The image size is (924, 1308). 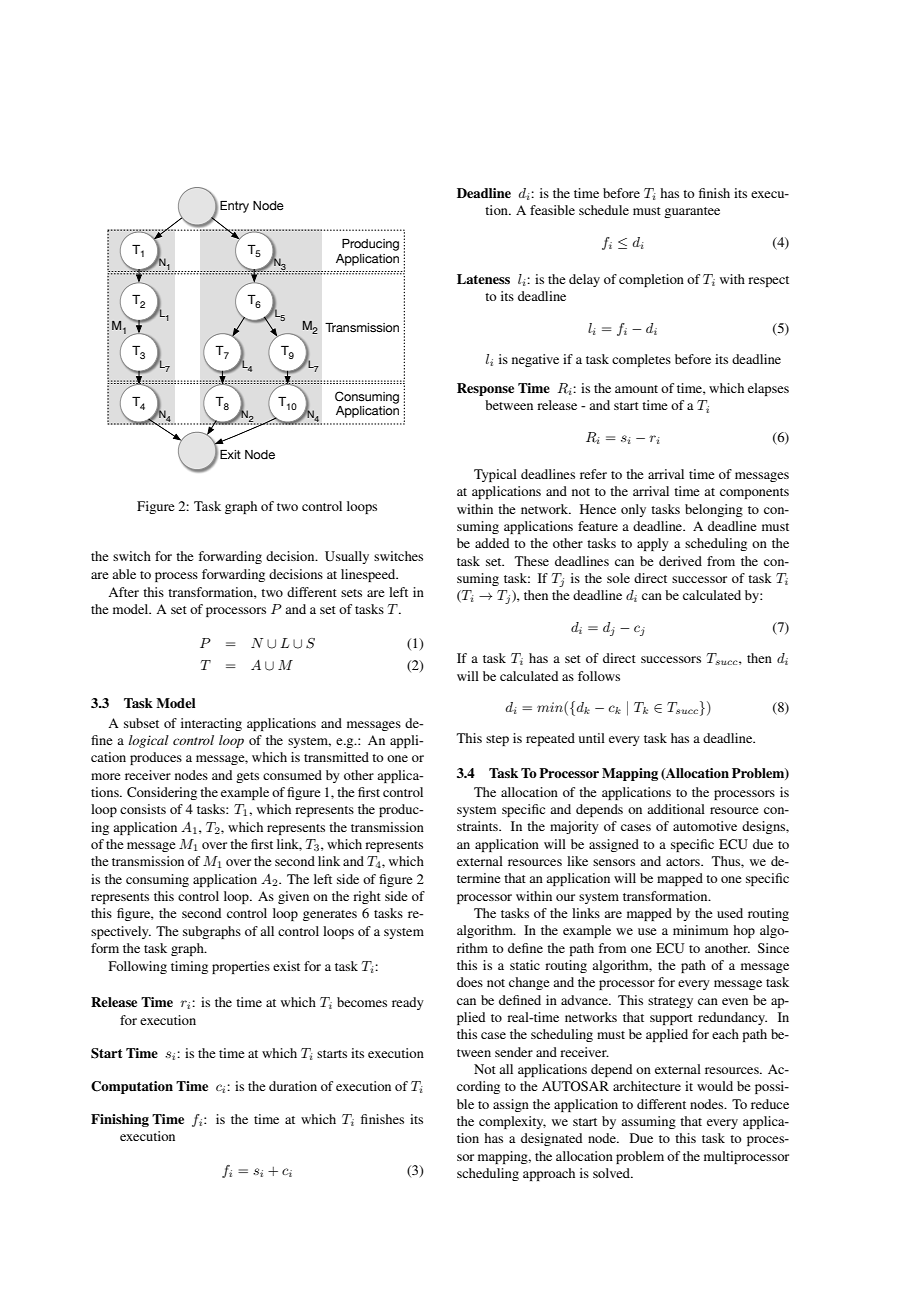 What do you see at coordinates (497, 740) in the image?
I see `step` at bounding box center [497, 740].
